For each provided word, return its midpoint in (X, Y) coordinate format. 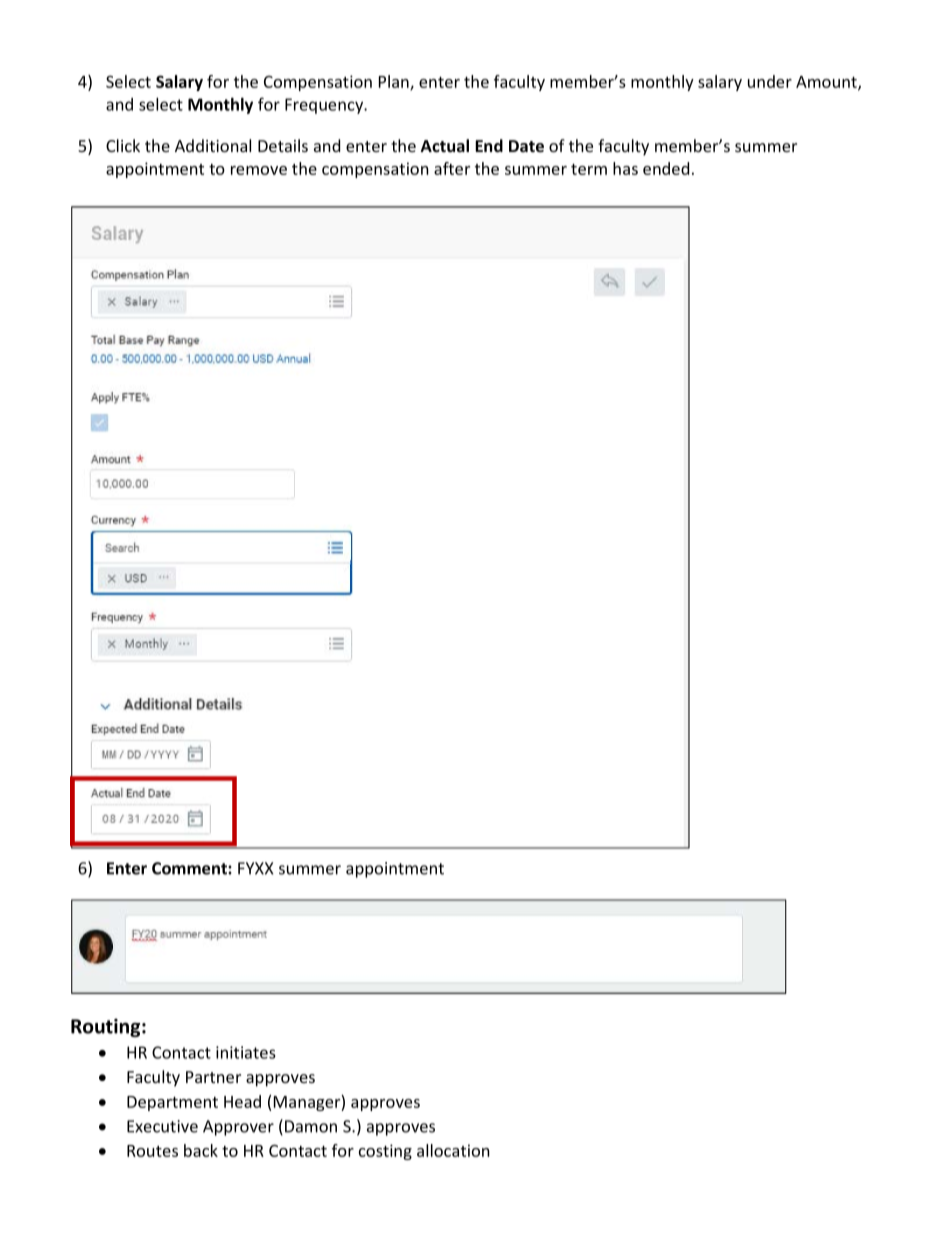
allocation (453, 1150)
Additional (213, 145)
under (770, 81)
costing (385, 1152)
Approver (238, 1128)
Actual (444, 146)
